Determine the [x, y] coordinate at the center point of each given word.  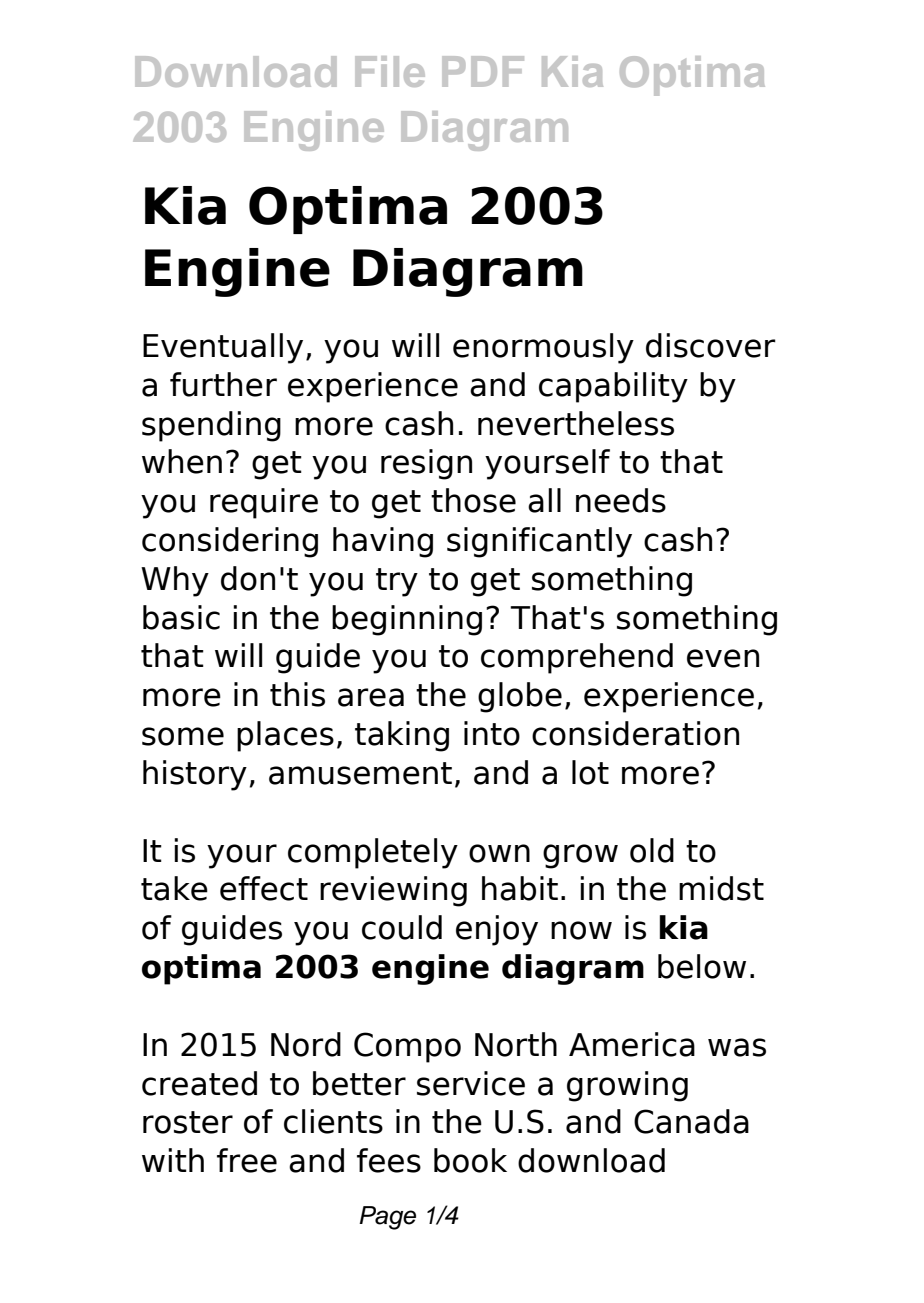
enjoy [497, 930]
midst [721, 888]
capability [613, 387]
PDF [483, 71]
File [390, 71]
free [247, 1160]
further [223, 384]
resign [426, 464]
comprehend [577, 658]
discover [711, 345]
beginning [407, 620]
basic [181, 617]
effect [264, 888]
